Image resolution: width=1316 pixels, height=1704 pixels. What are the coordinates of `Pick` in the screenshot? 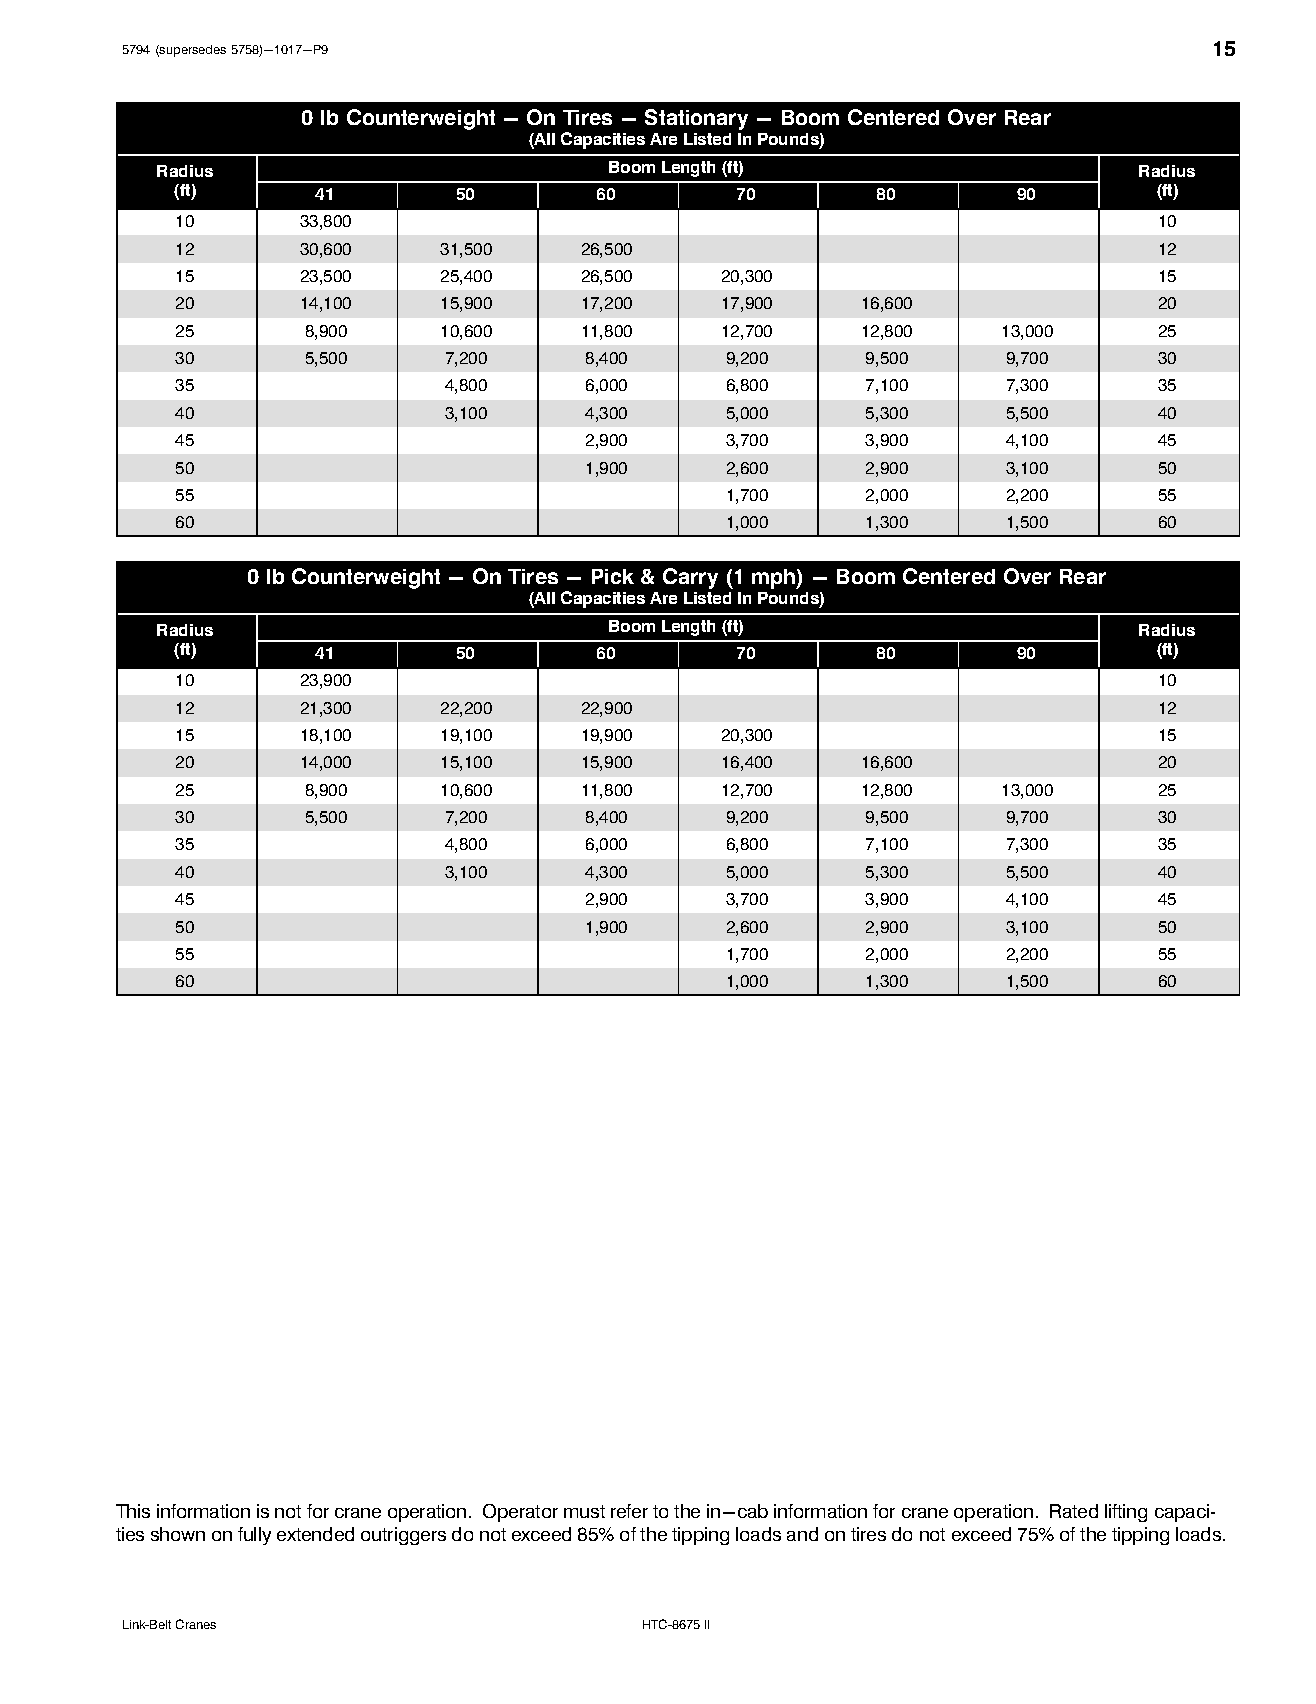 It's located at (613, 576).
